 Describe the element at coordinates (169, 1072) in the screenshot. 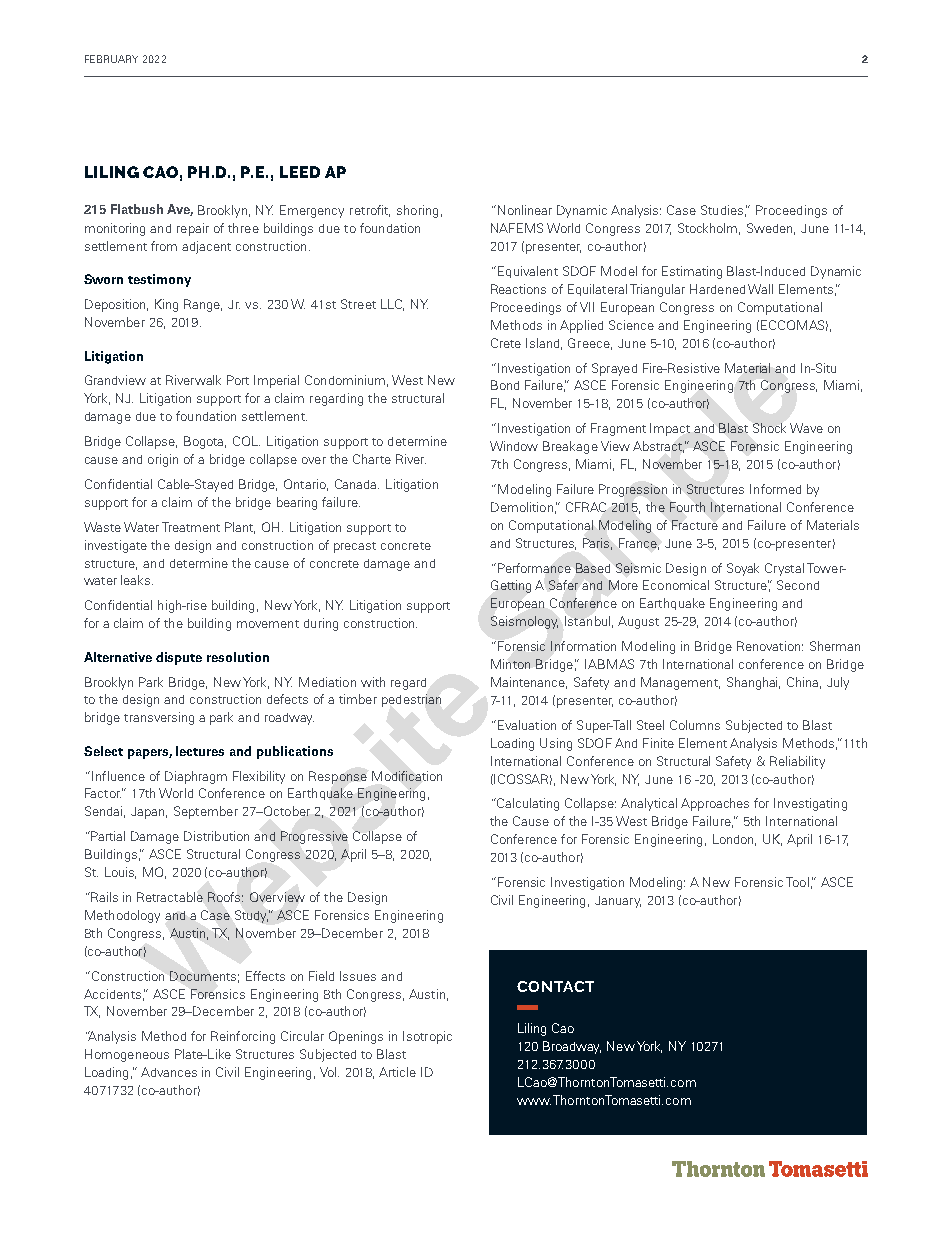

I see `Advances` at that location.
